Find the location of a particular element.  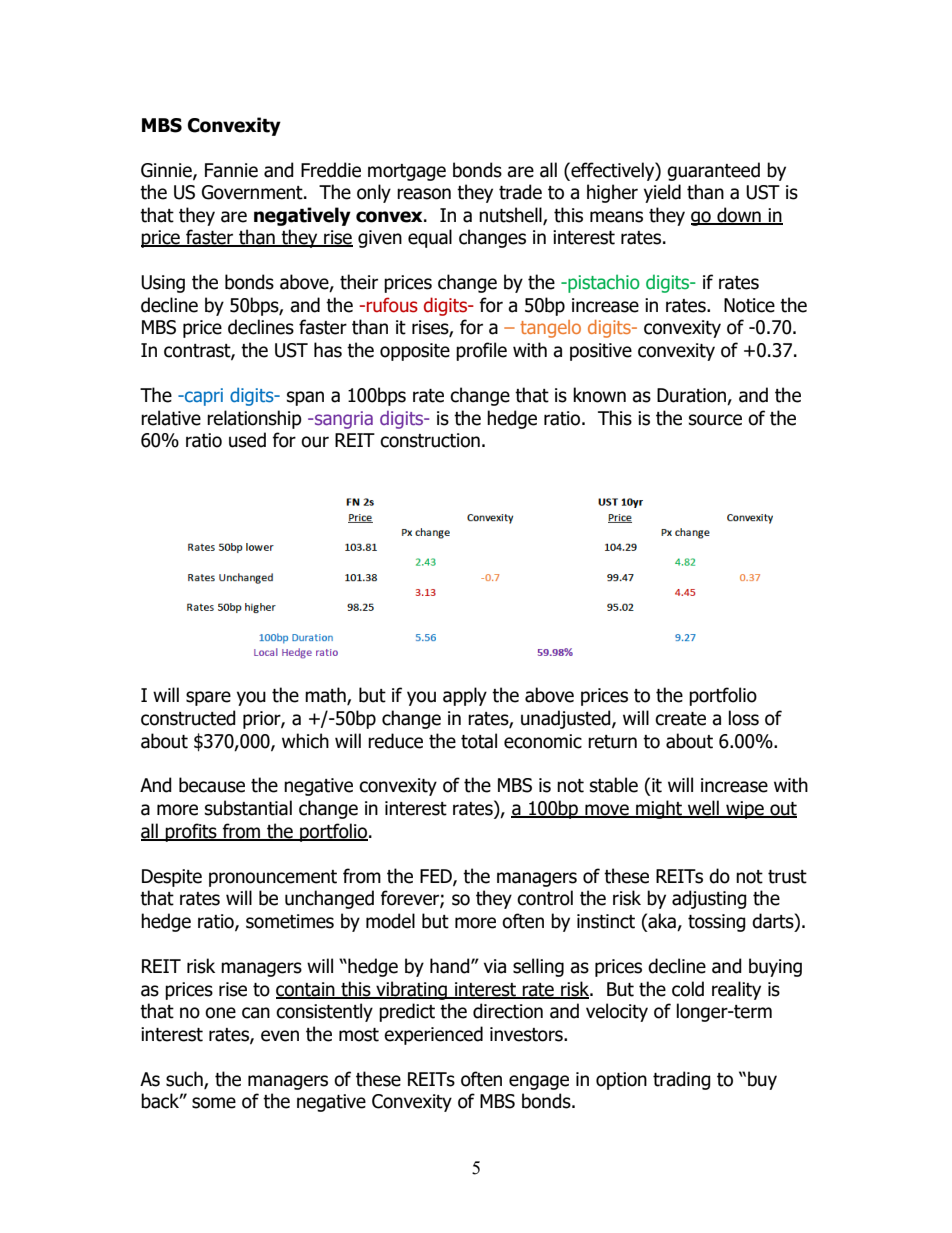

apply is located at coordinates (465, 696).
